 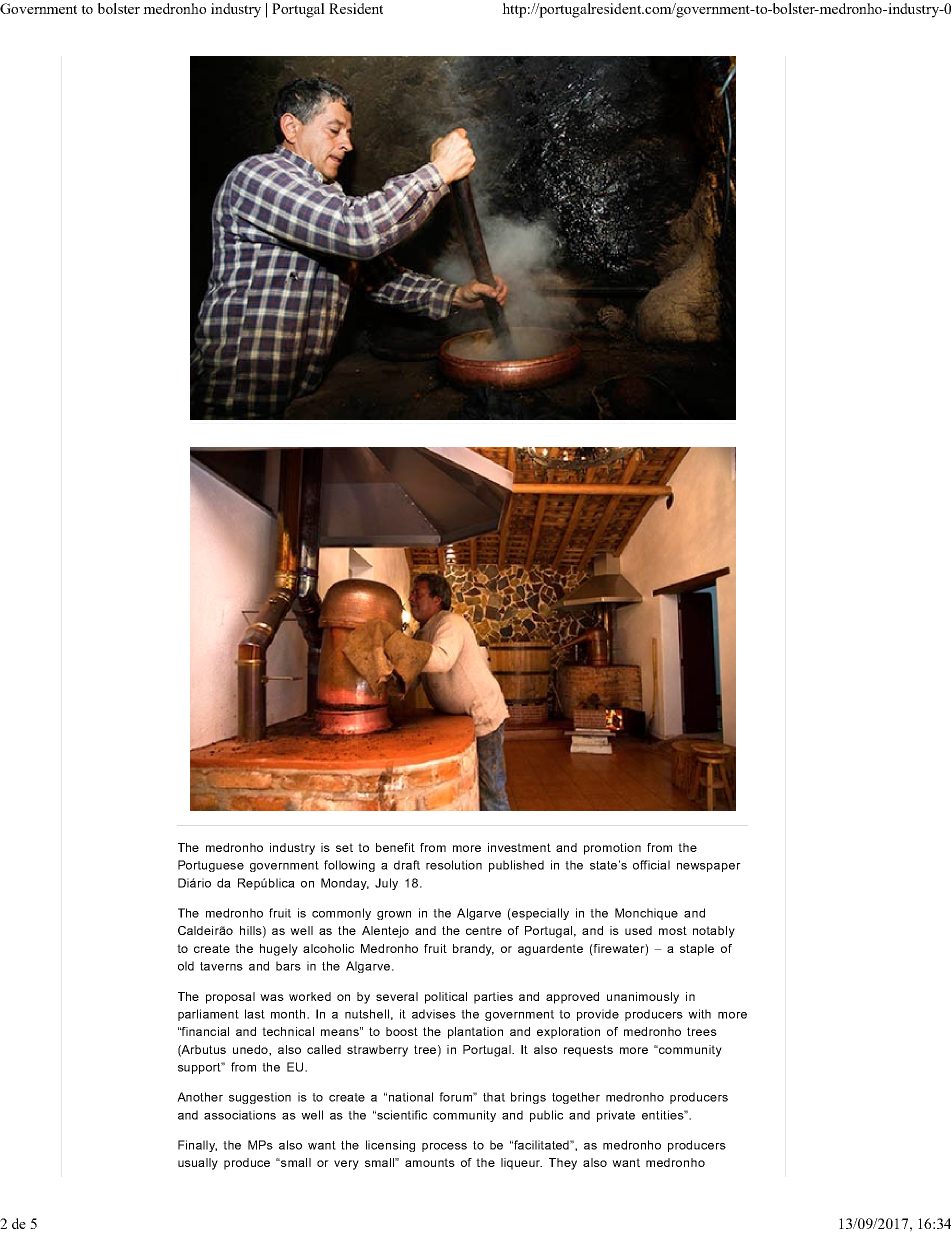 What do you see at coordinates (563, 1164) in the screenshot?
I see `They` at bounding box center [563, 1164].
